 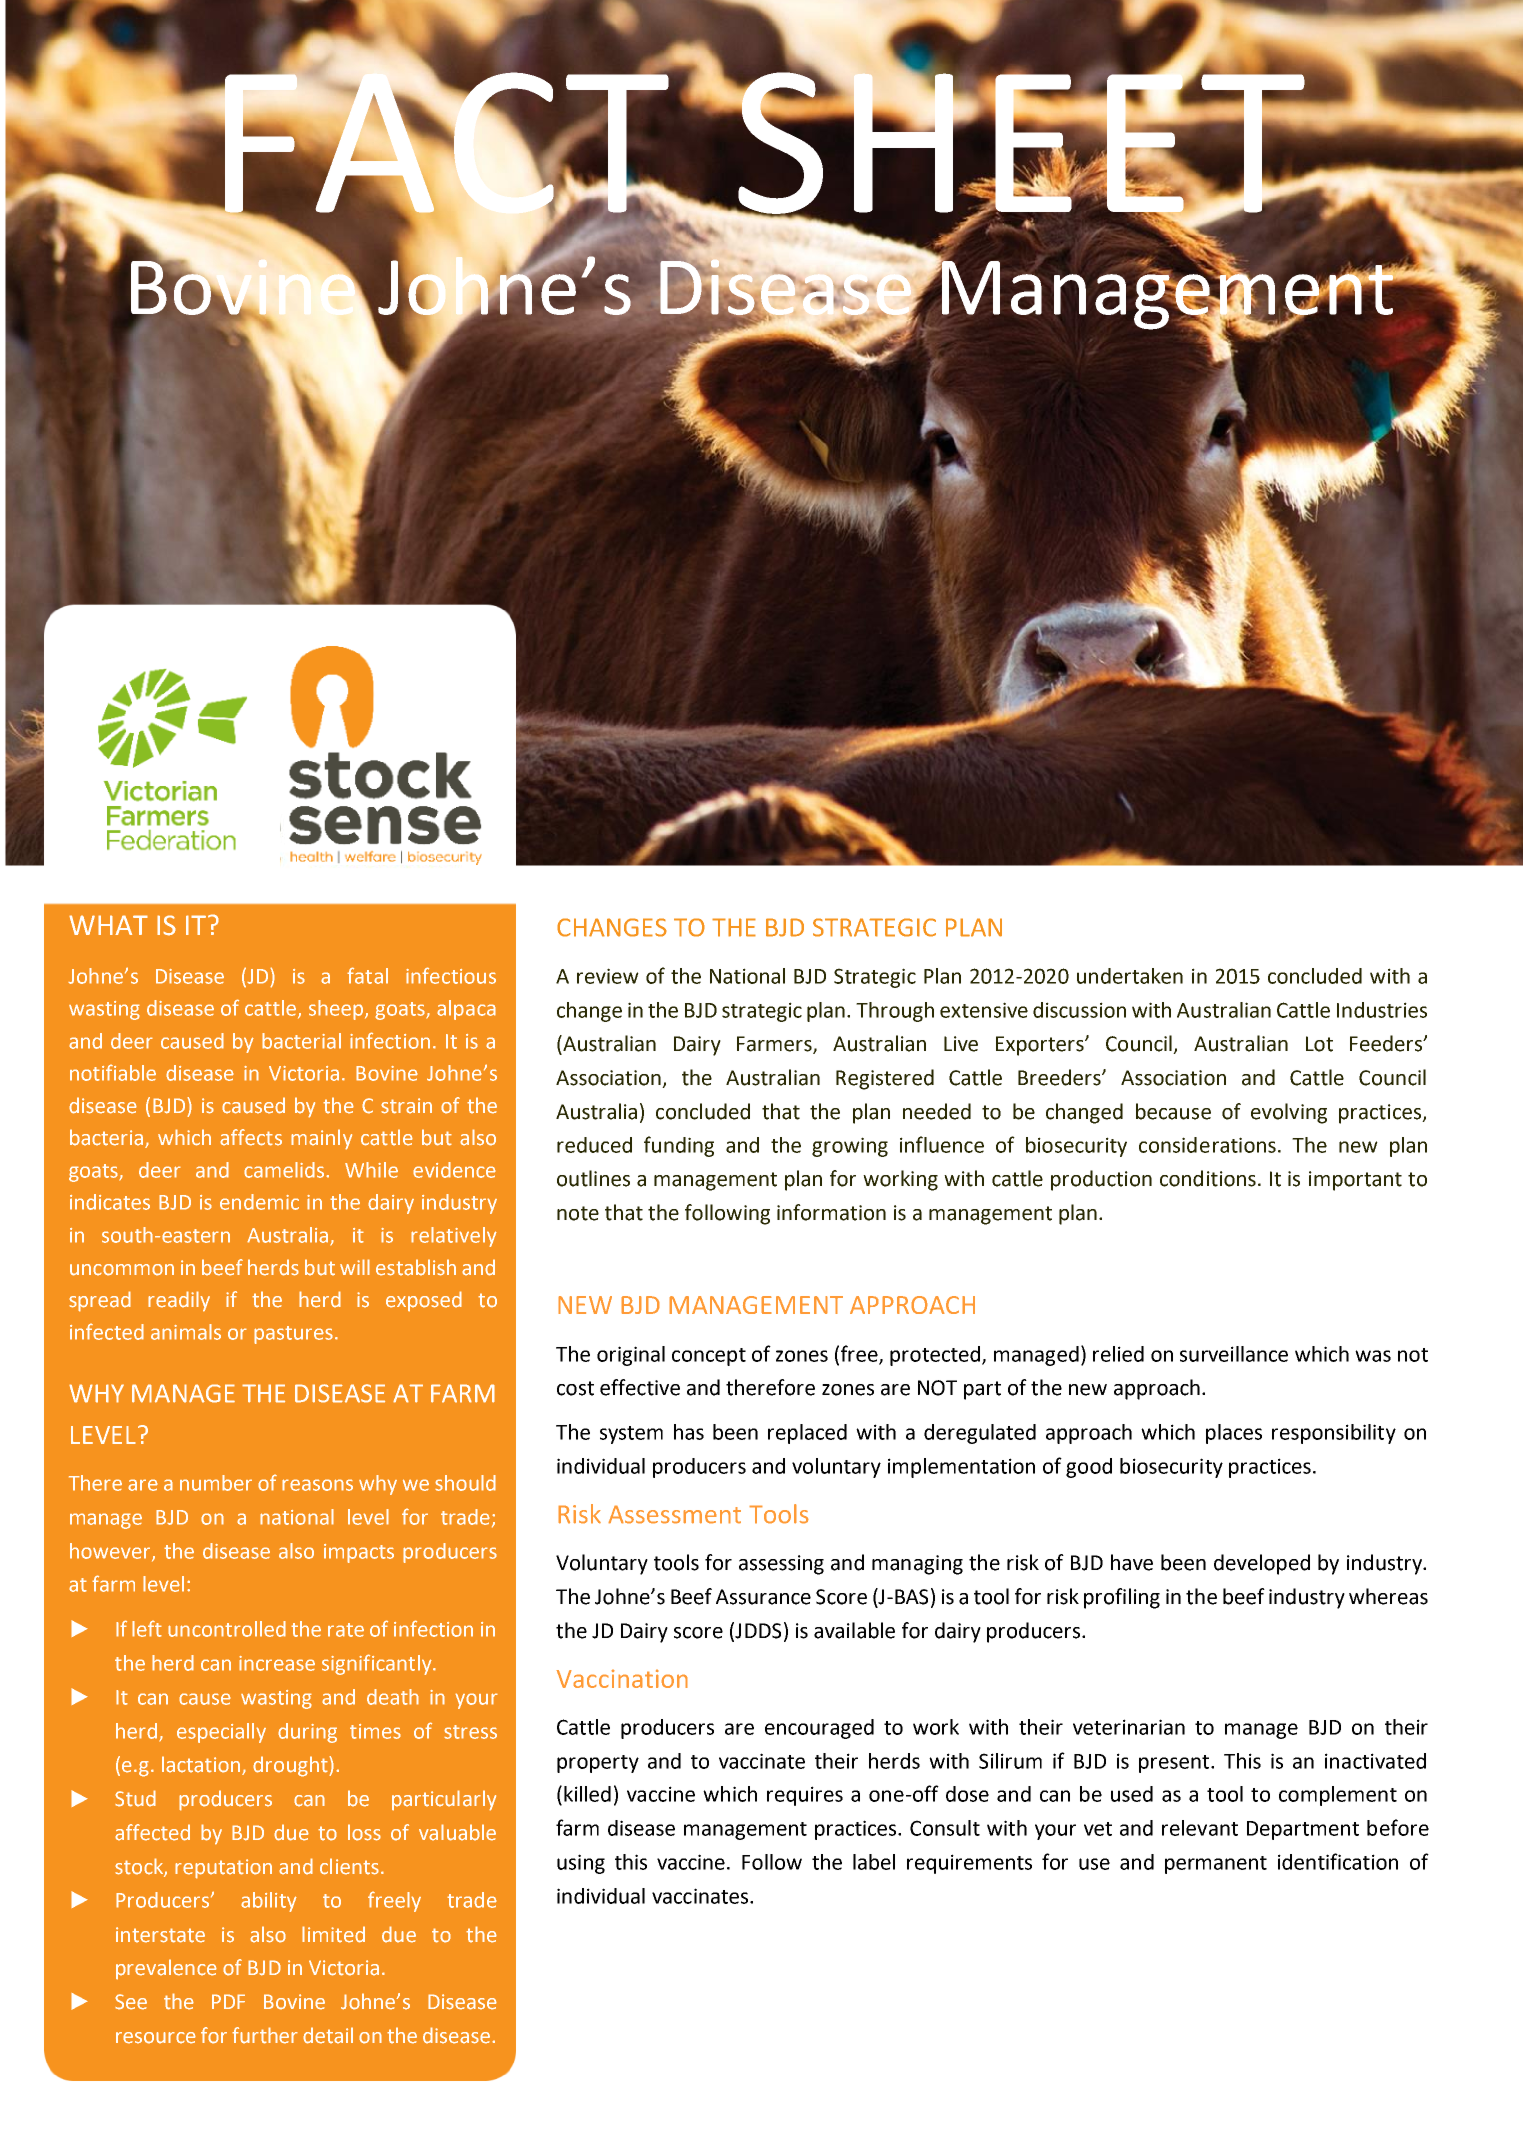 I want to click on profiling, so click(x=1122, y=1598).
